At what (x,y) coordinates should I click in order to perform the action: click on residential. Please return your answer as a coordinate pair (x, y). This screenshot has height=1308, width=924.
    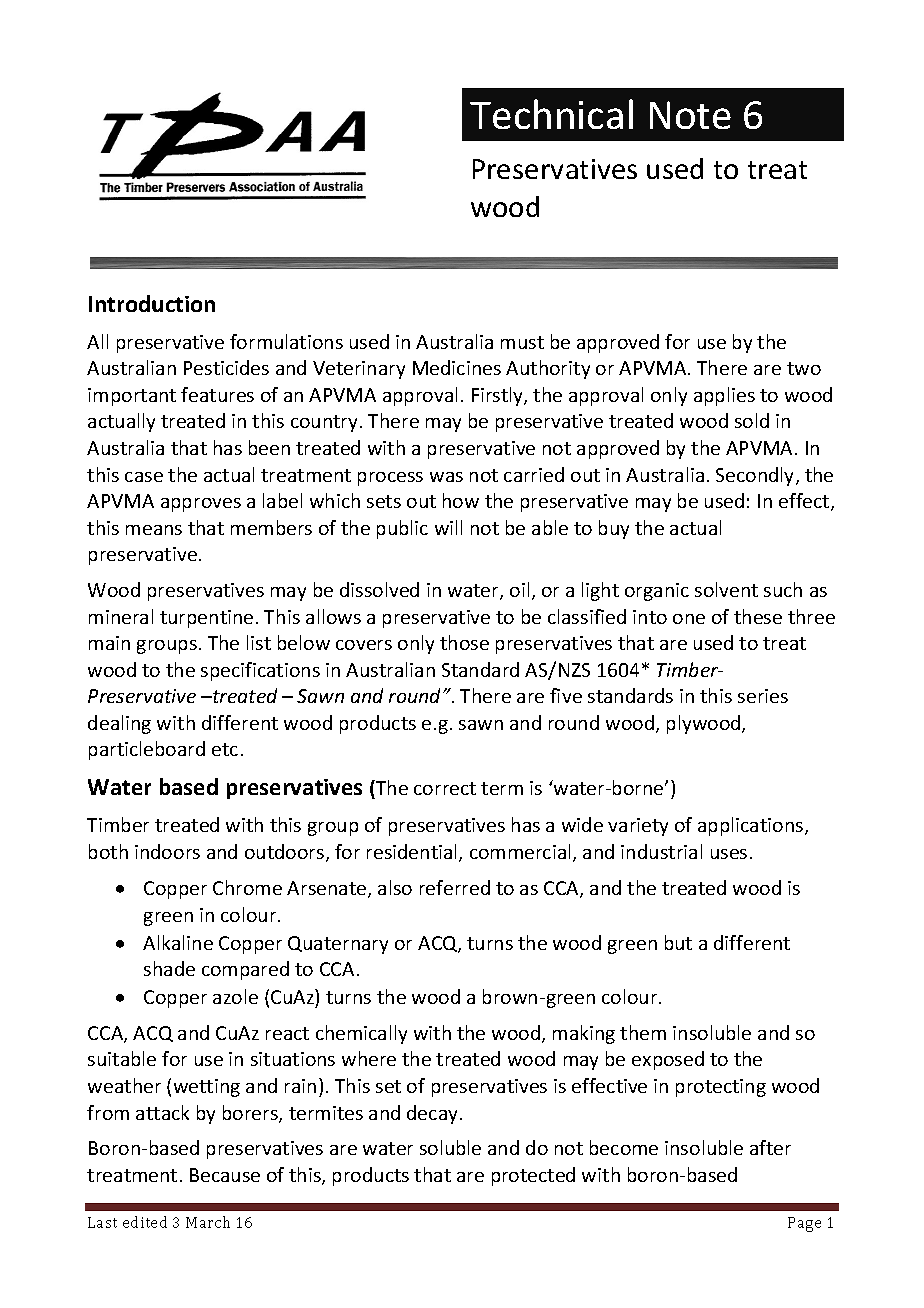
    Looking at the image, I should click on (413, 853).
